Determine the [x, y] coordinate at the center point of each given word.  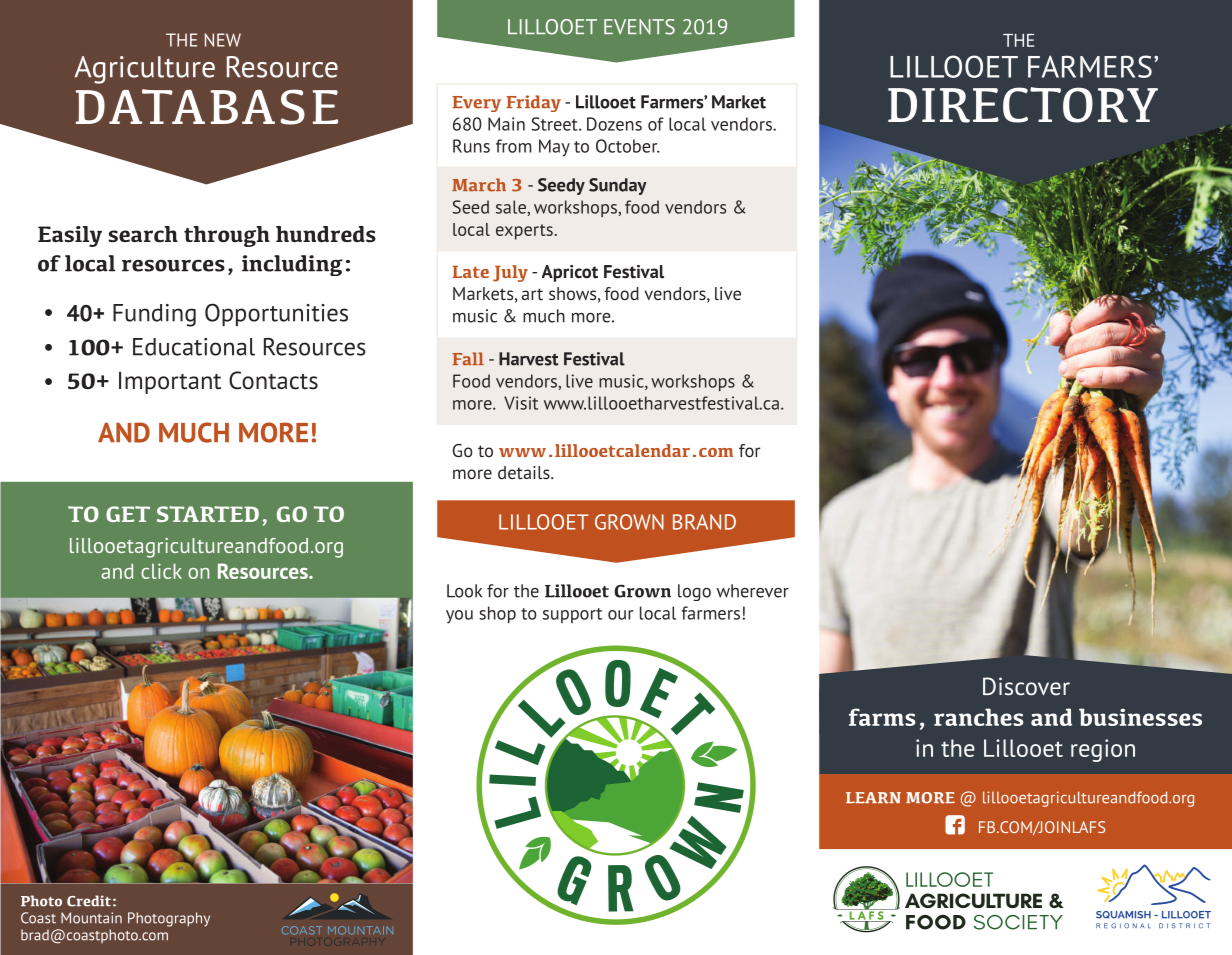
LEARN [873, 798]
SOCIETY [1018, 922]
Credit [89, 901]
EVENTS [639, 27]
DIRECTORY [1023, 105]
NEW [223, 40]
